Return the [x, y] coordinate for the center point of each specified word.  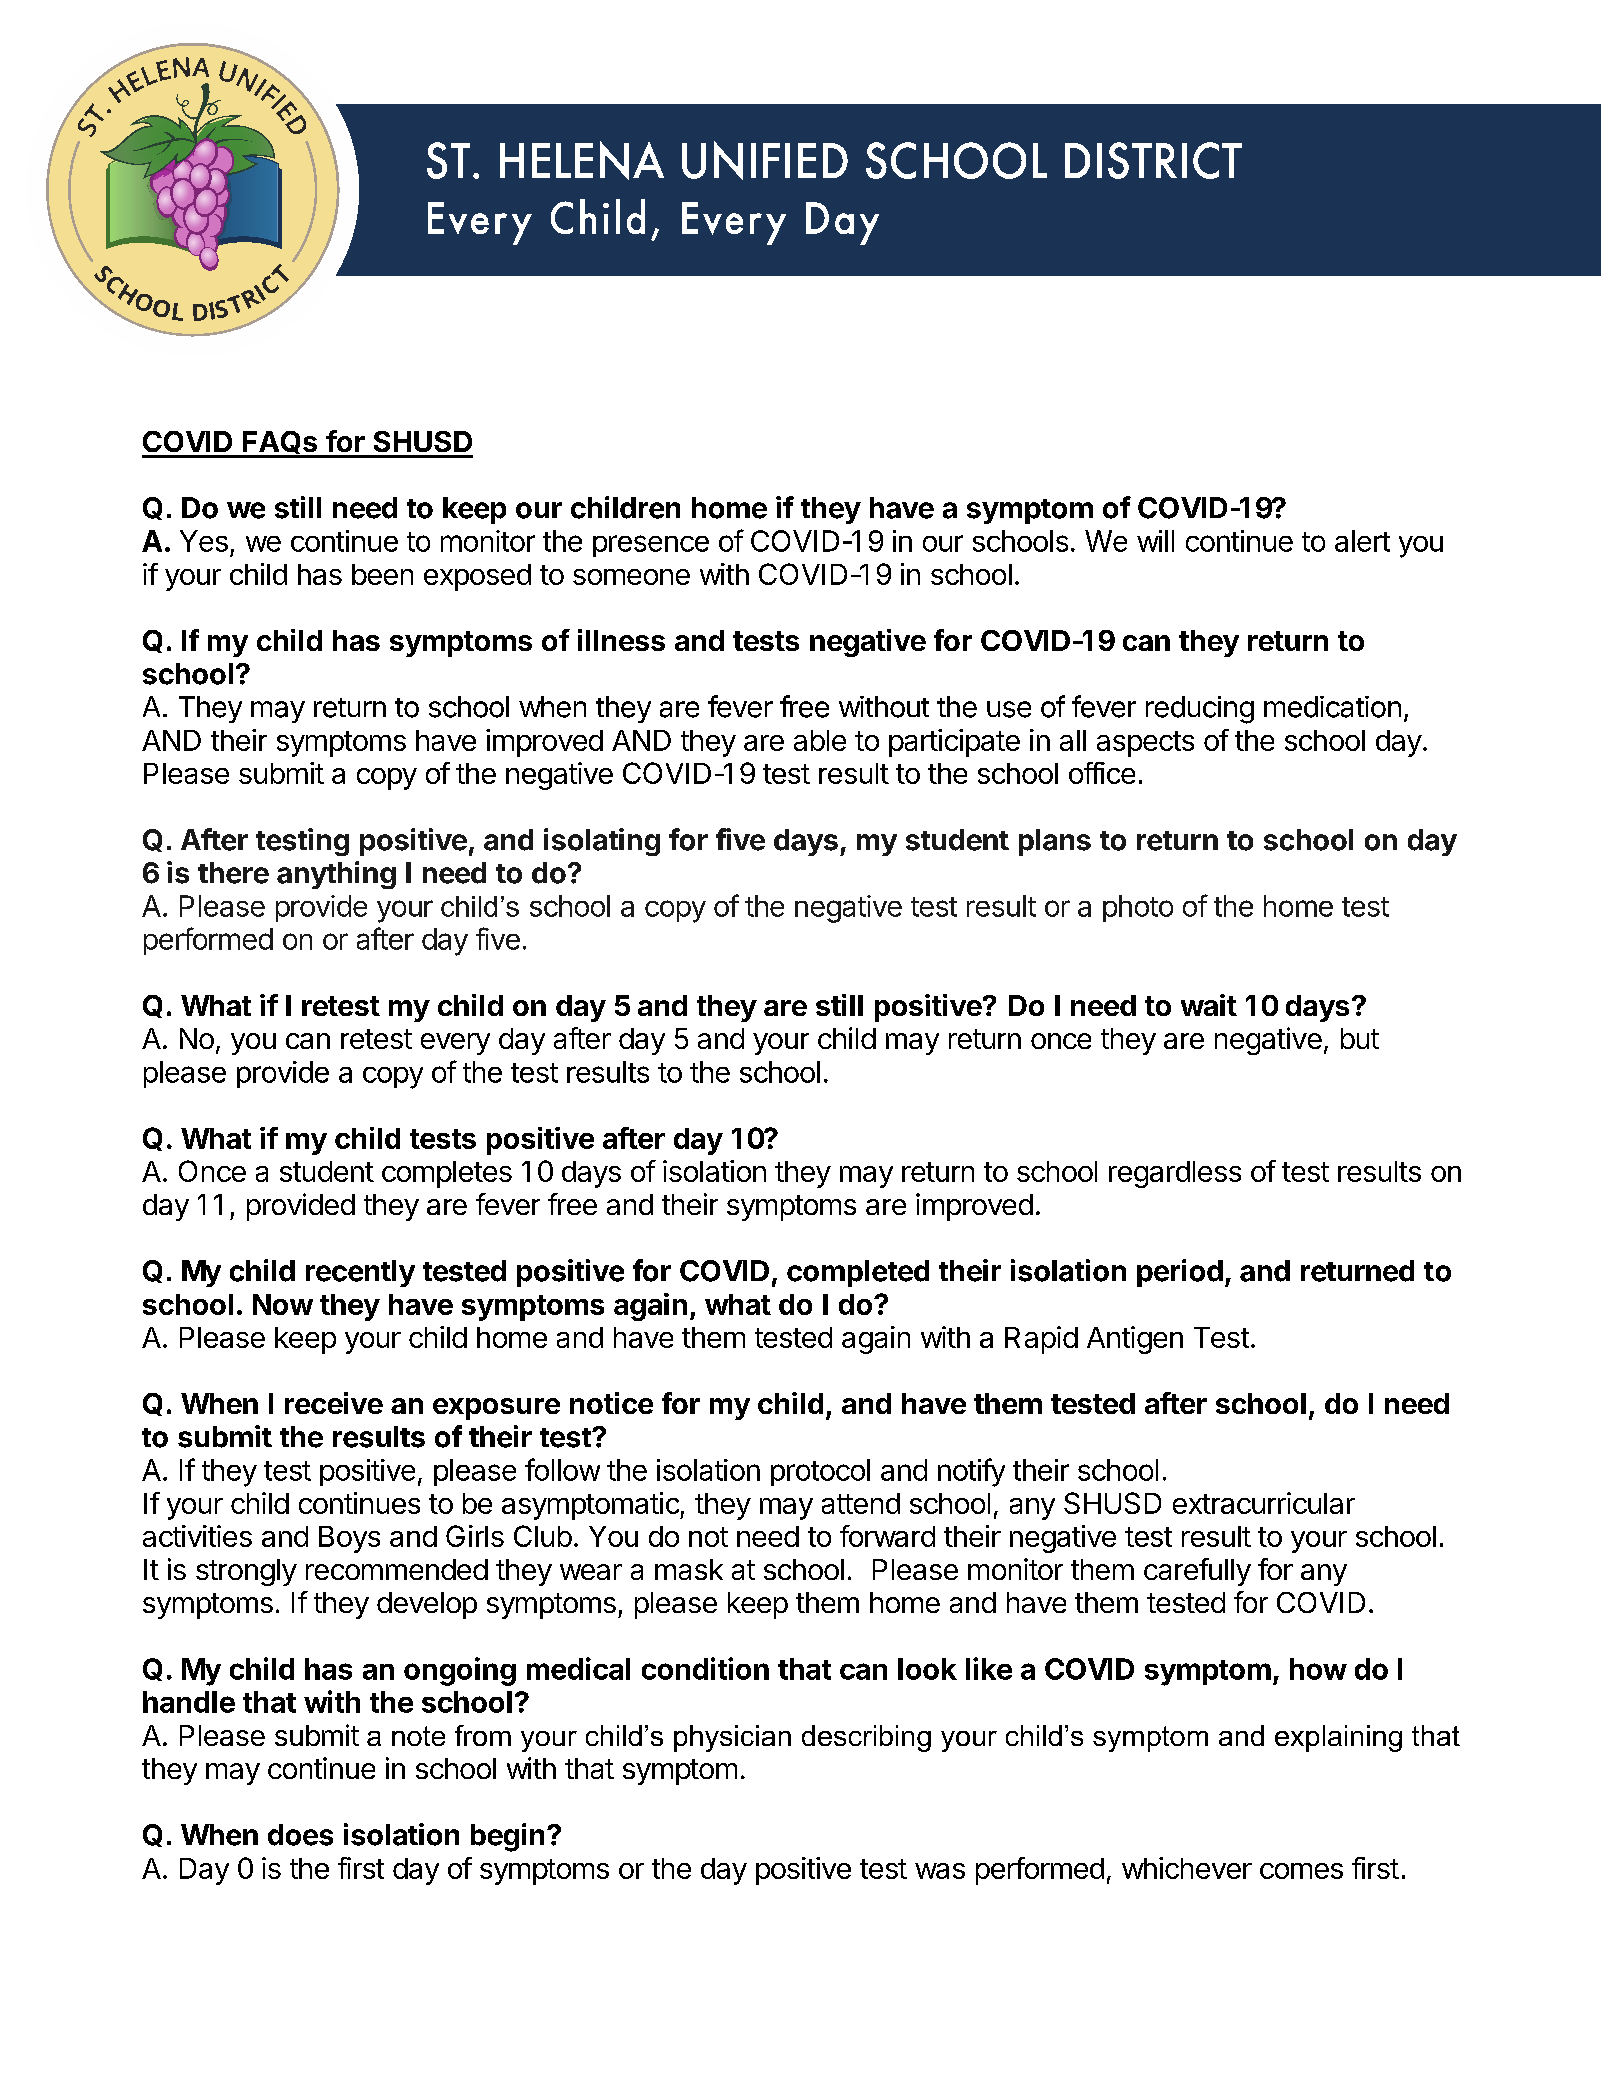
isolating [602, 842]
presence [651, 546]
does [300, 1835]
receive [334, 1403]
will [1155, 541]
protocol [820, 1472]
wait [1209, 1005]
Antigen [1135, 1340]
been [382, 574]
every [455, 1044]
